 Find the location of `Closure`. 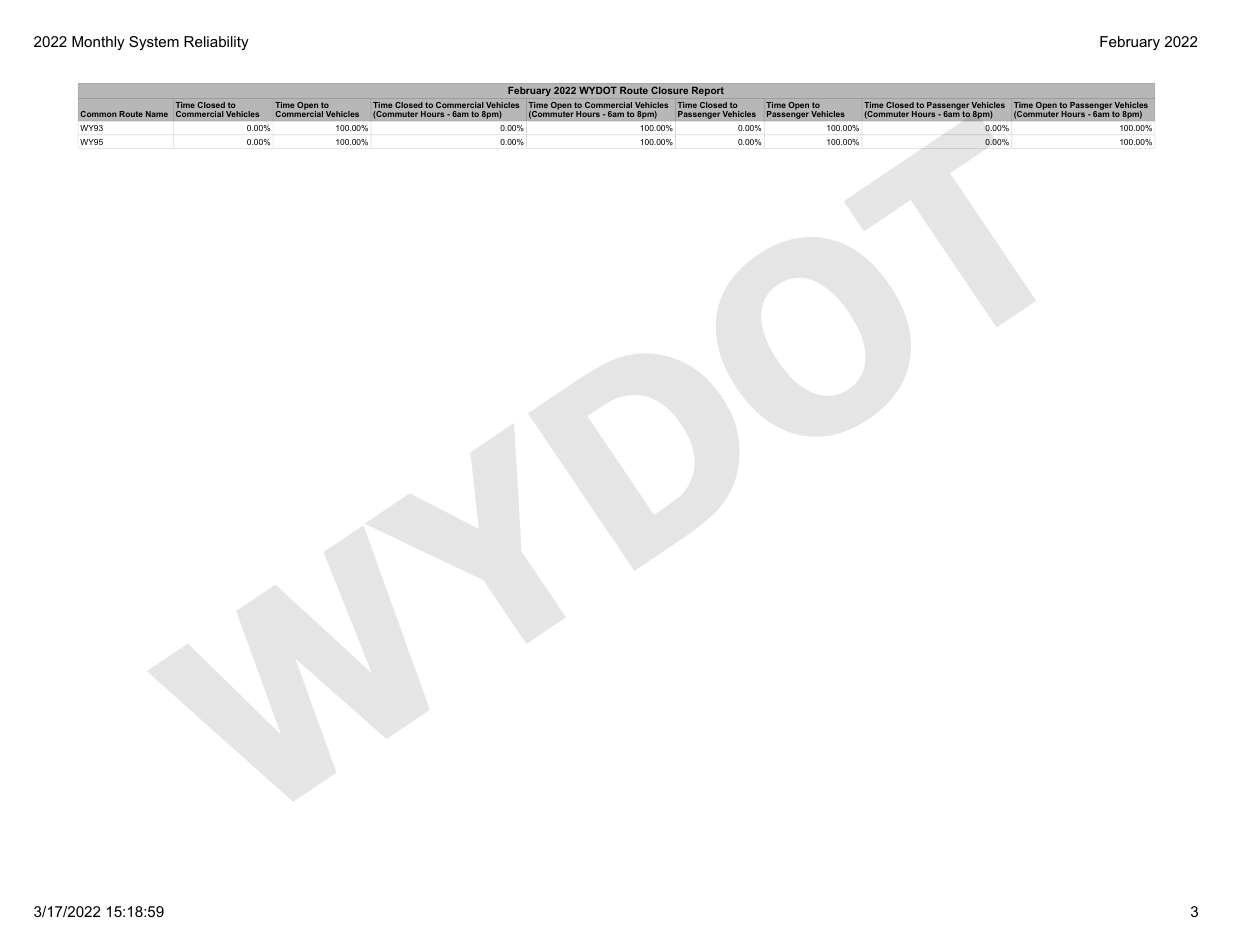

Closure is located at coordinates (669, 90).
